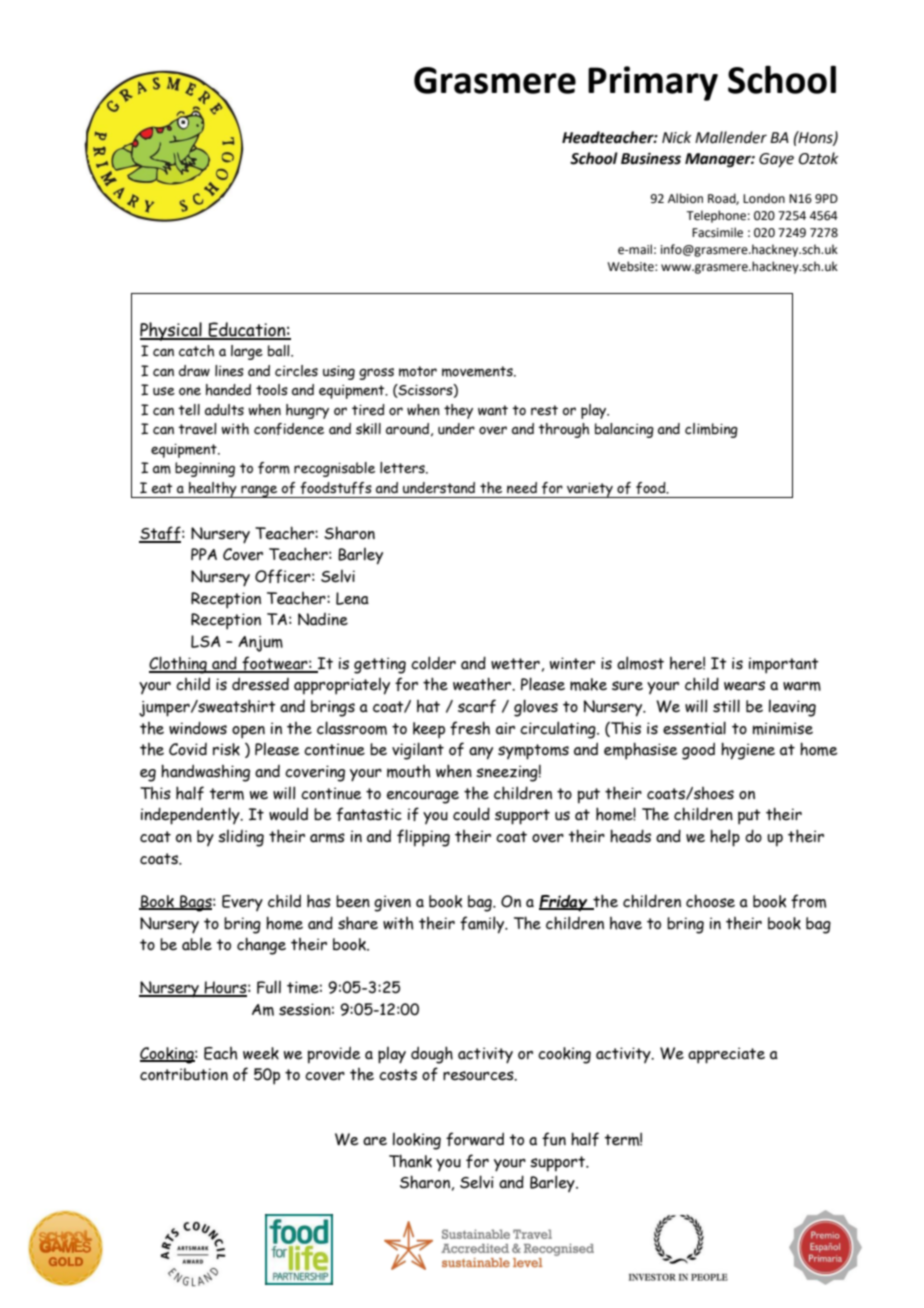 This document has width=924, height=1308. I want to click on forward, so click(475, 1139).
